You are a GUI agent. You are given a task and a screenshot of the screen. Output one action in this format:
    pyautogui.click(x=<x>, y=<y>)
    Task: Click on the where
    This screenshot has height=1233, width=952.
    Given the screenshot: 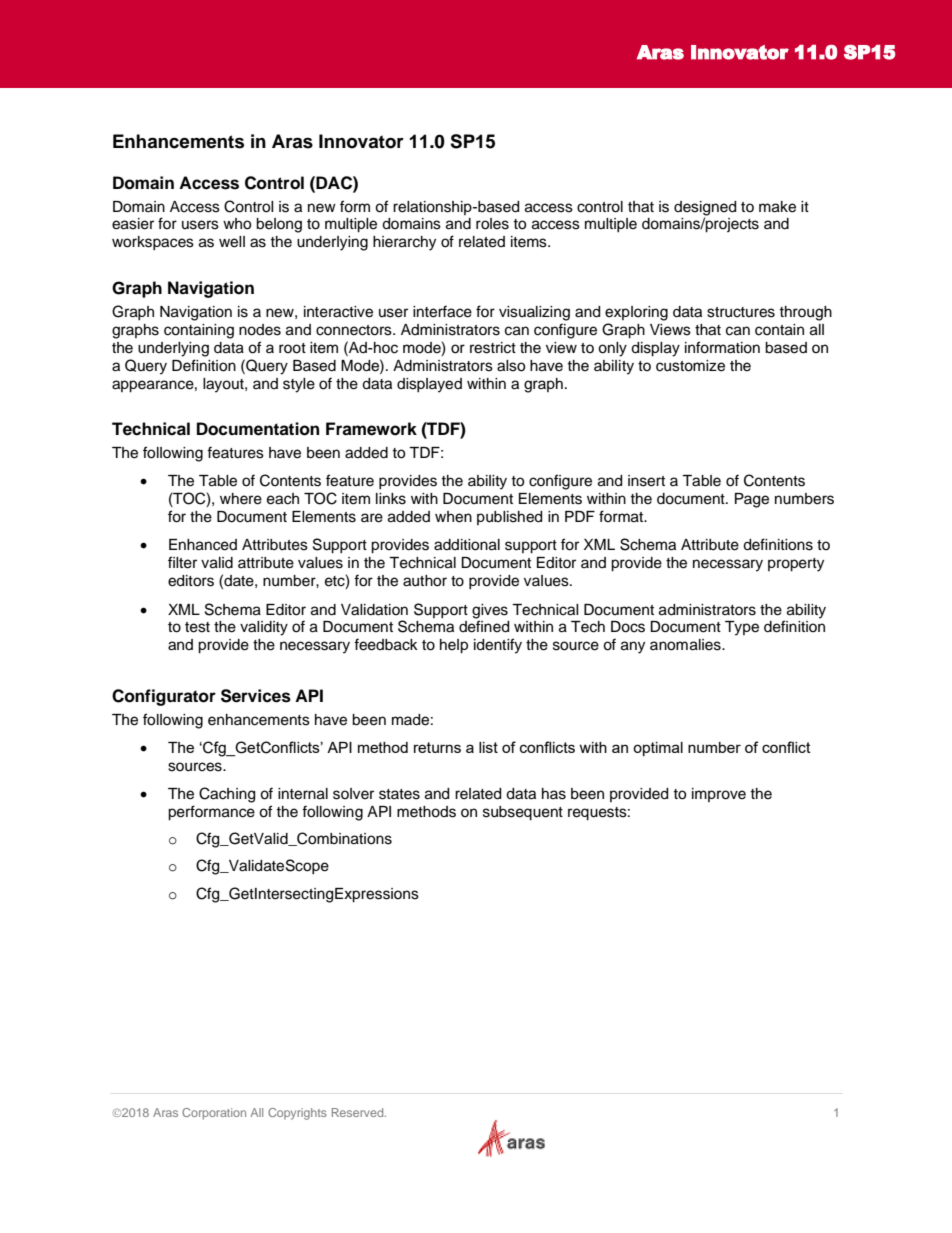 What is the action you would take?
    pyautogui.click(x=241, y=499)
